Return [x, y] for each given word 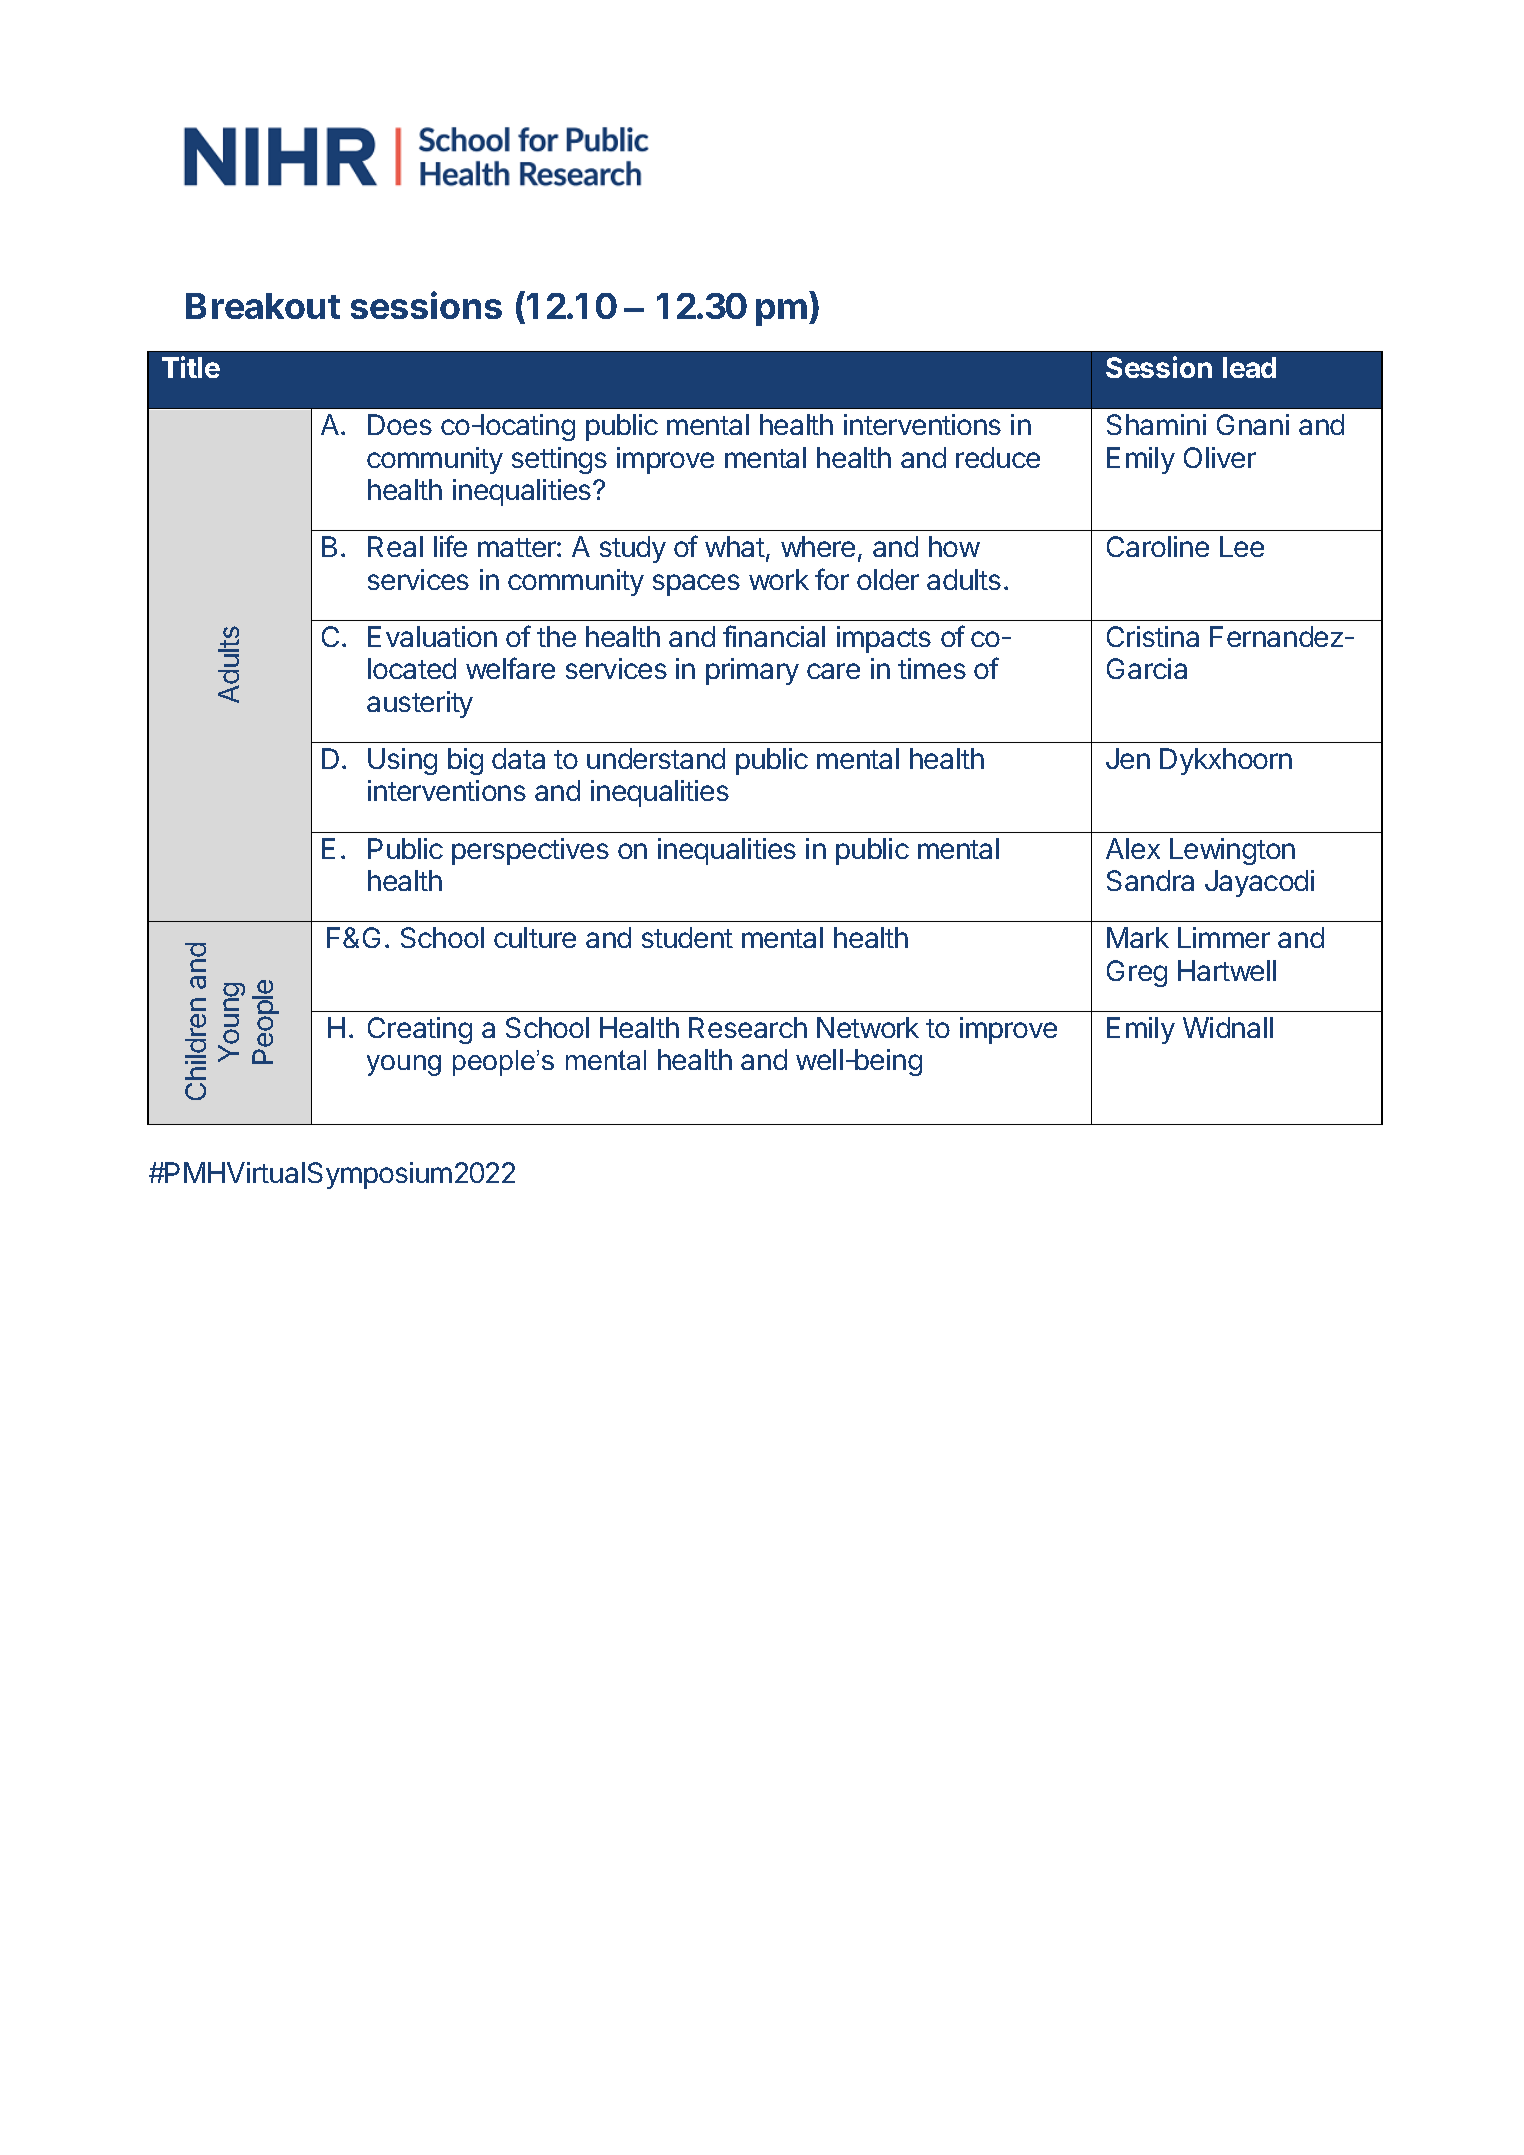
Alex [1133, 848]
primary [752, 671]
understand [656, 758]
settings [559, 460]
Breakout [263, 306]
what [735, 546]
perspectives [530, 851]
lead [1249, 367]
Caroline [1158, 546]
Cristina [1153, 636]
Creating [420, 1030]
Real [395, 546]
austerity [420, 704]
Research [748, 1027]
